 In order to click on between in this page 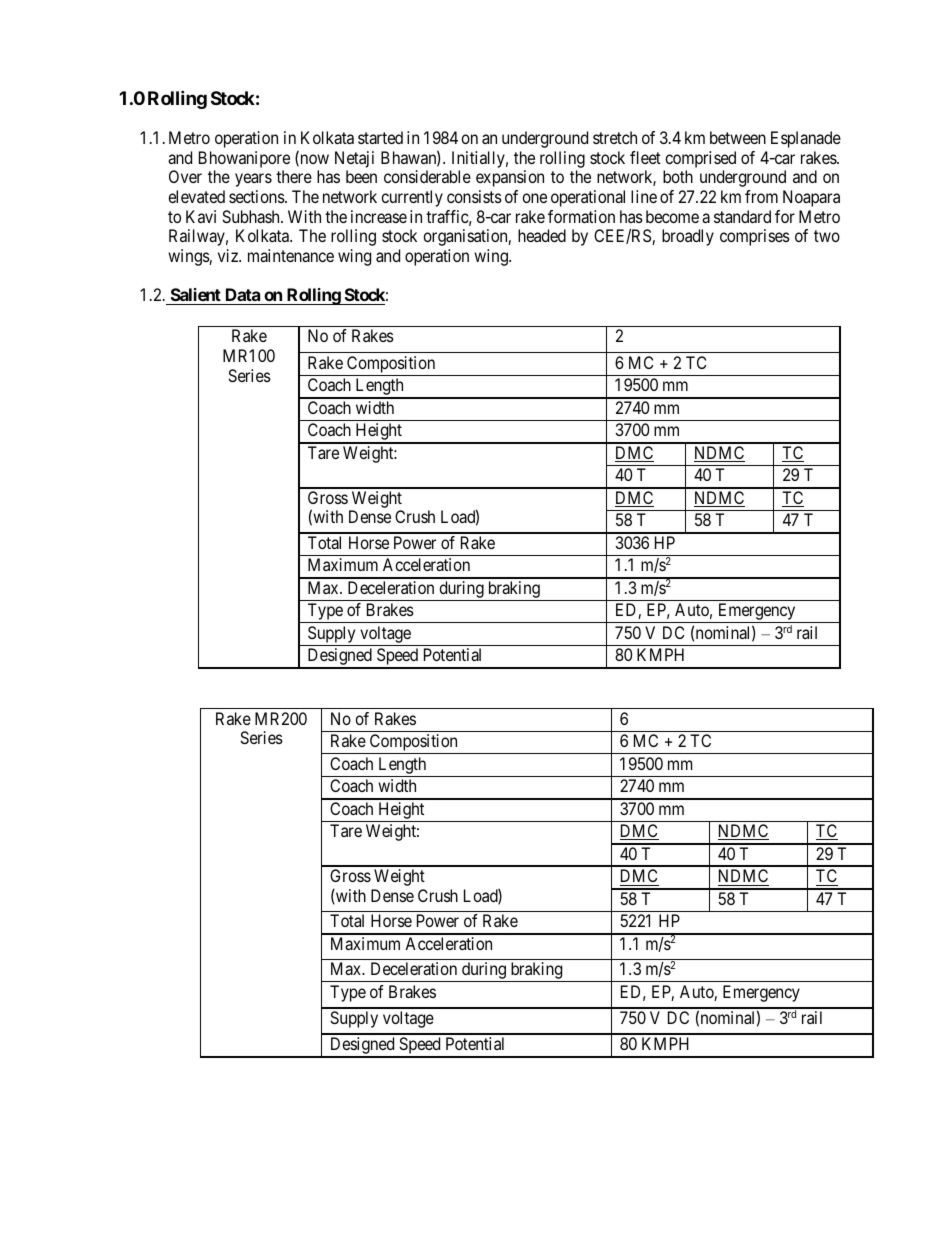, I will do `click(738, 137)`.
